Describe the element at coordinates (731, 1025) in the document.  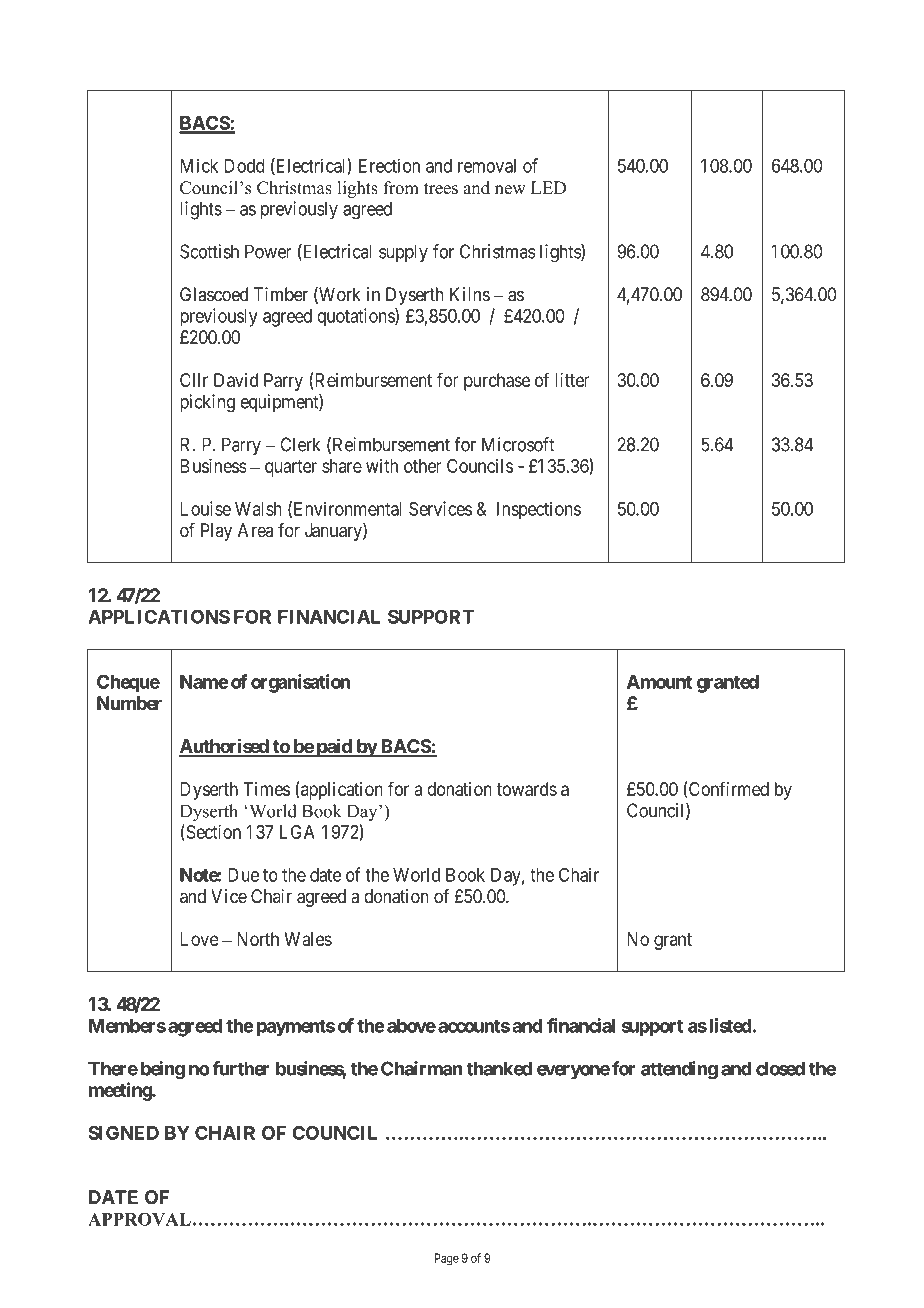
I see `listed` at that location.
